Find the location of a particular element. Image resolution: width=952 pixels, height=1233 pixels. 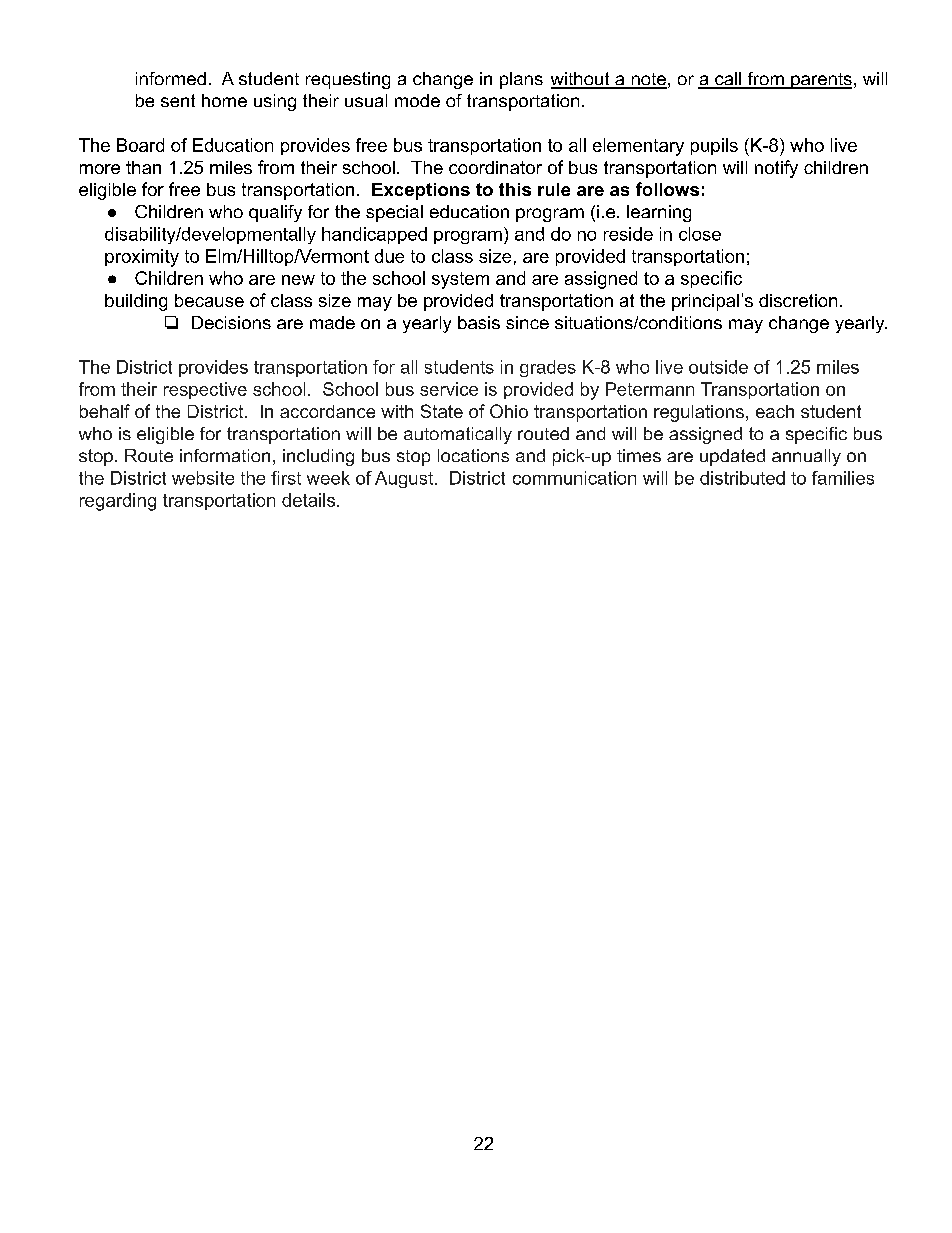

sent is located at coordinates (178, 100).
